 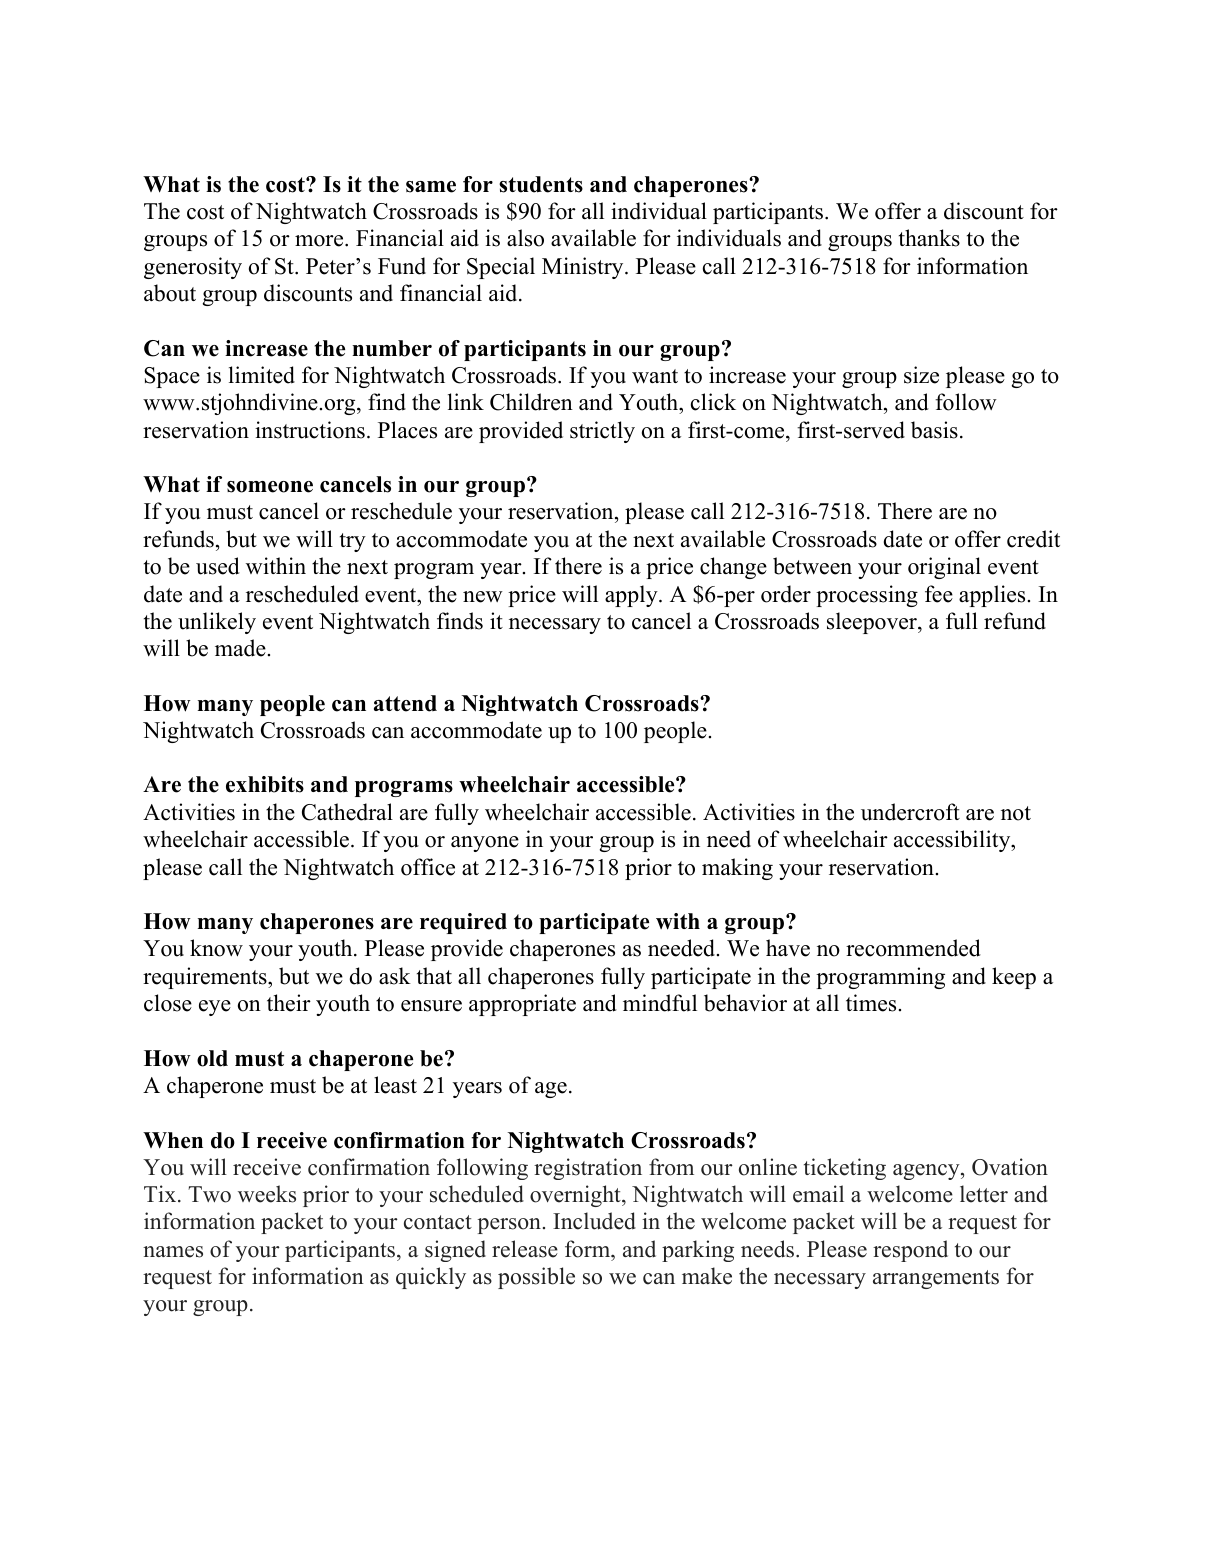 What do you see at coordinates (270, 487) in the page?
I see `someone` at bounding box center [270, 487].
